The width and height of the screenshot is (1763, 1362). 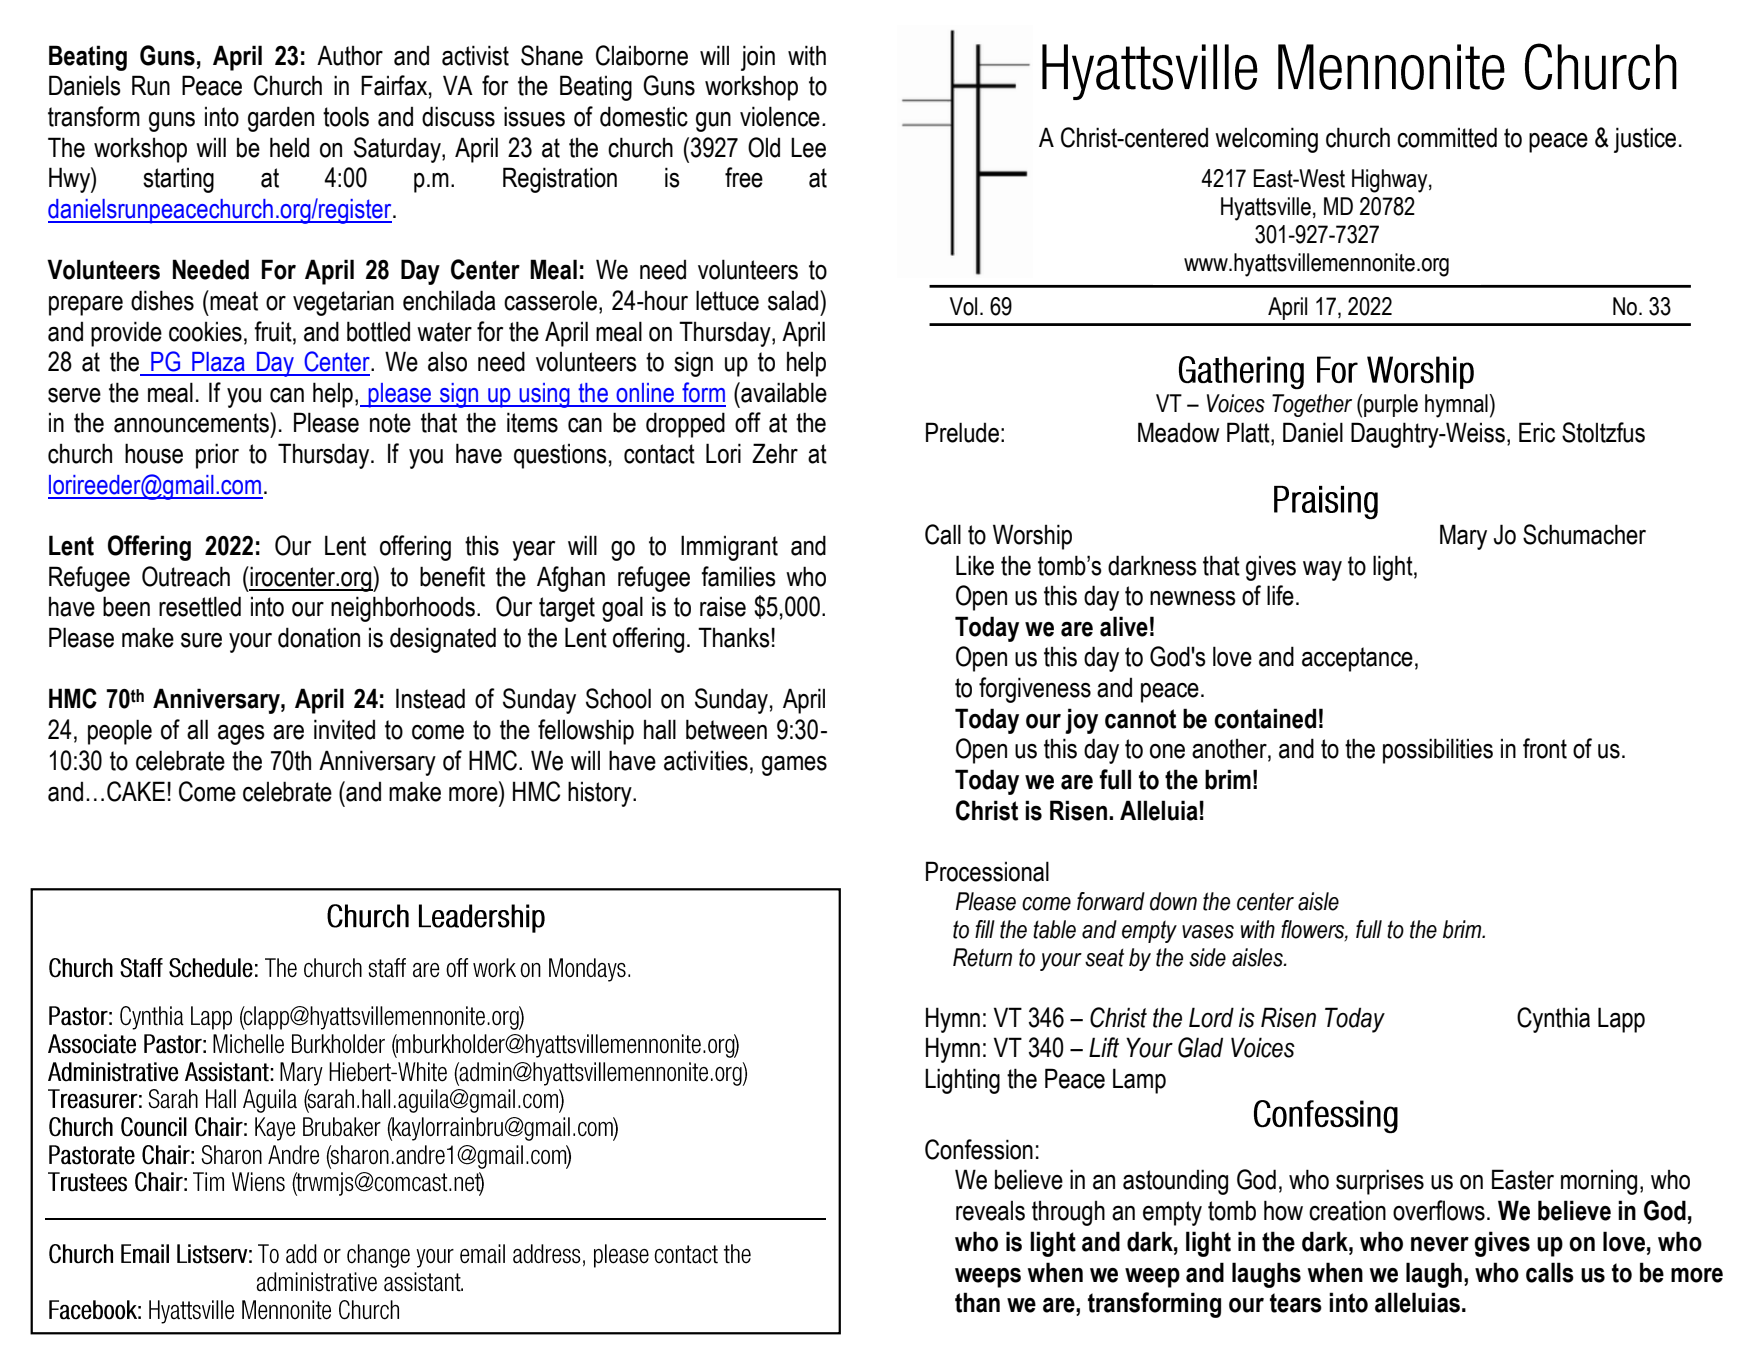 I want to click on announcements, so click(x=192, y=422).
